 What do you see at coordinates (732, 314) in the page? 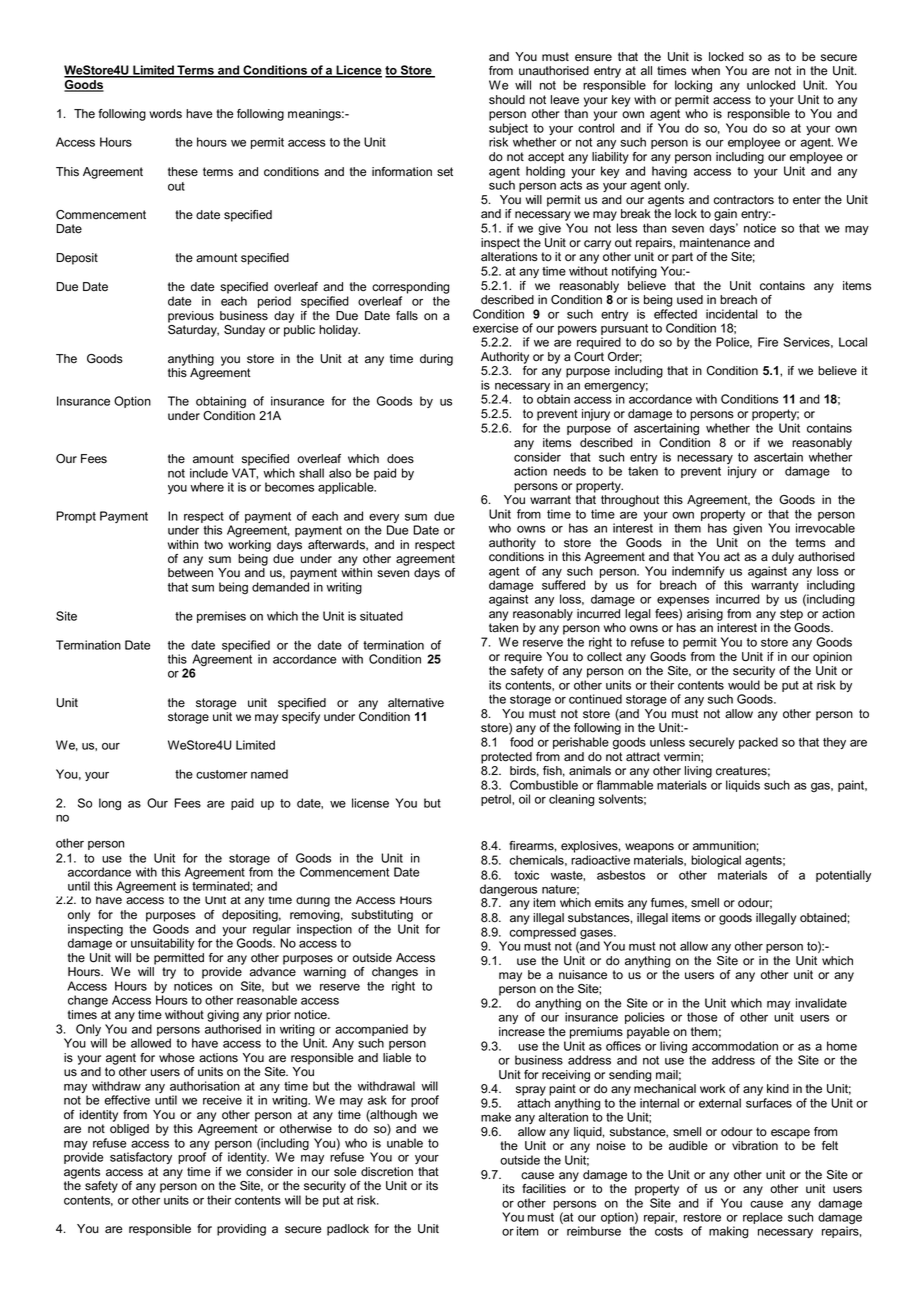
I see `incidental` at bounding box center [732, 314].
